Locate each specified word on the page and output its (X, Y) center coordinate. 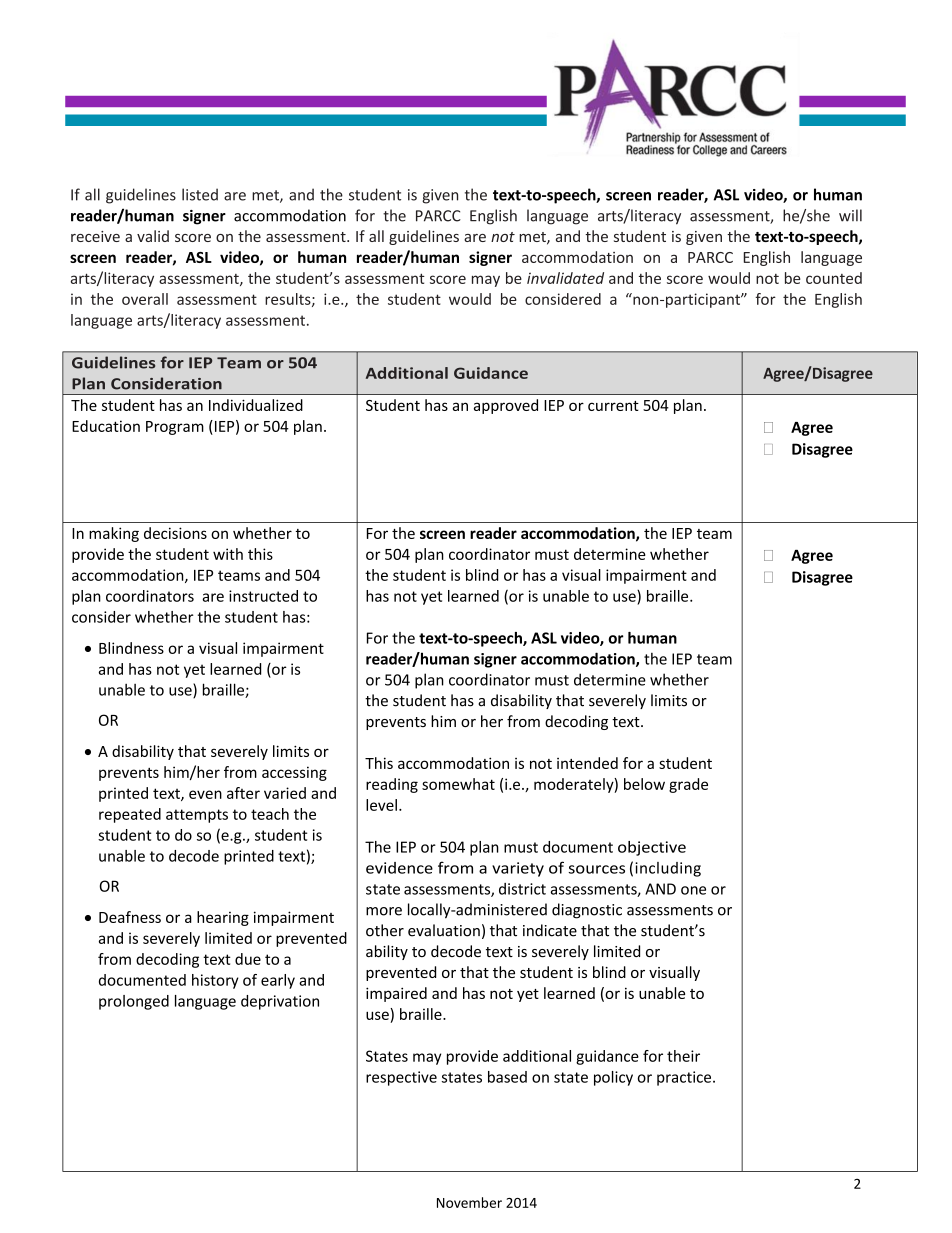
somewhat (458, 784)
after (243, 793)
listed (200, 194)
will (850, 215)
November (469, 1202)
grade (688, 785)
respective (401, 1078)
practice (685, 1078)
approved (506, 406)
